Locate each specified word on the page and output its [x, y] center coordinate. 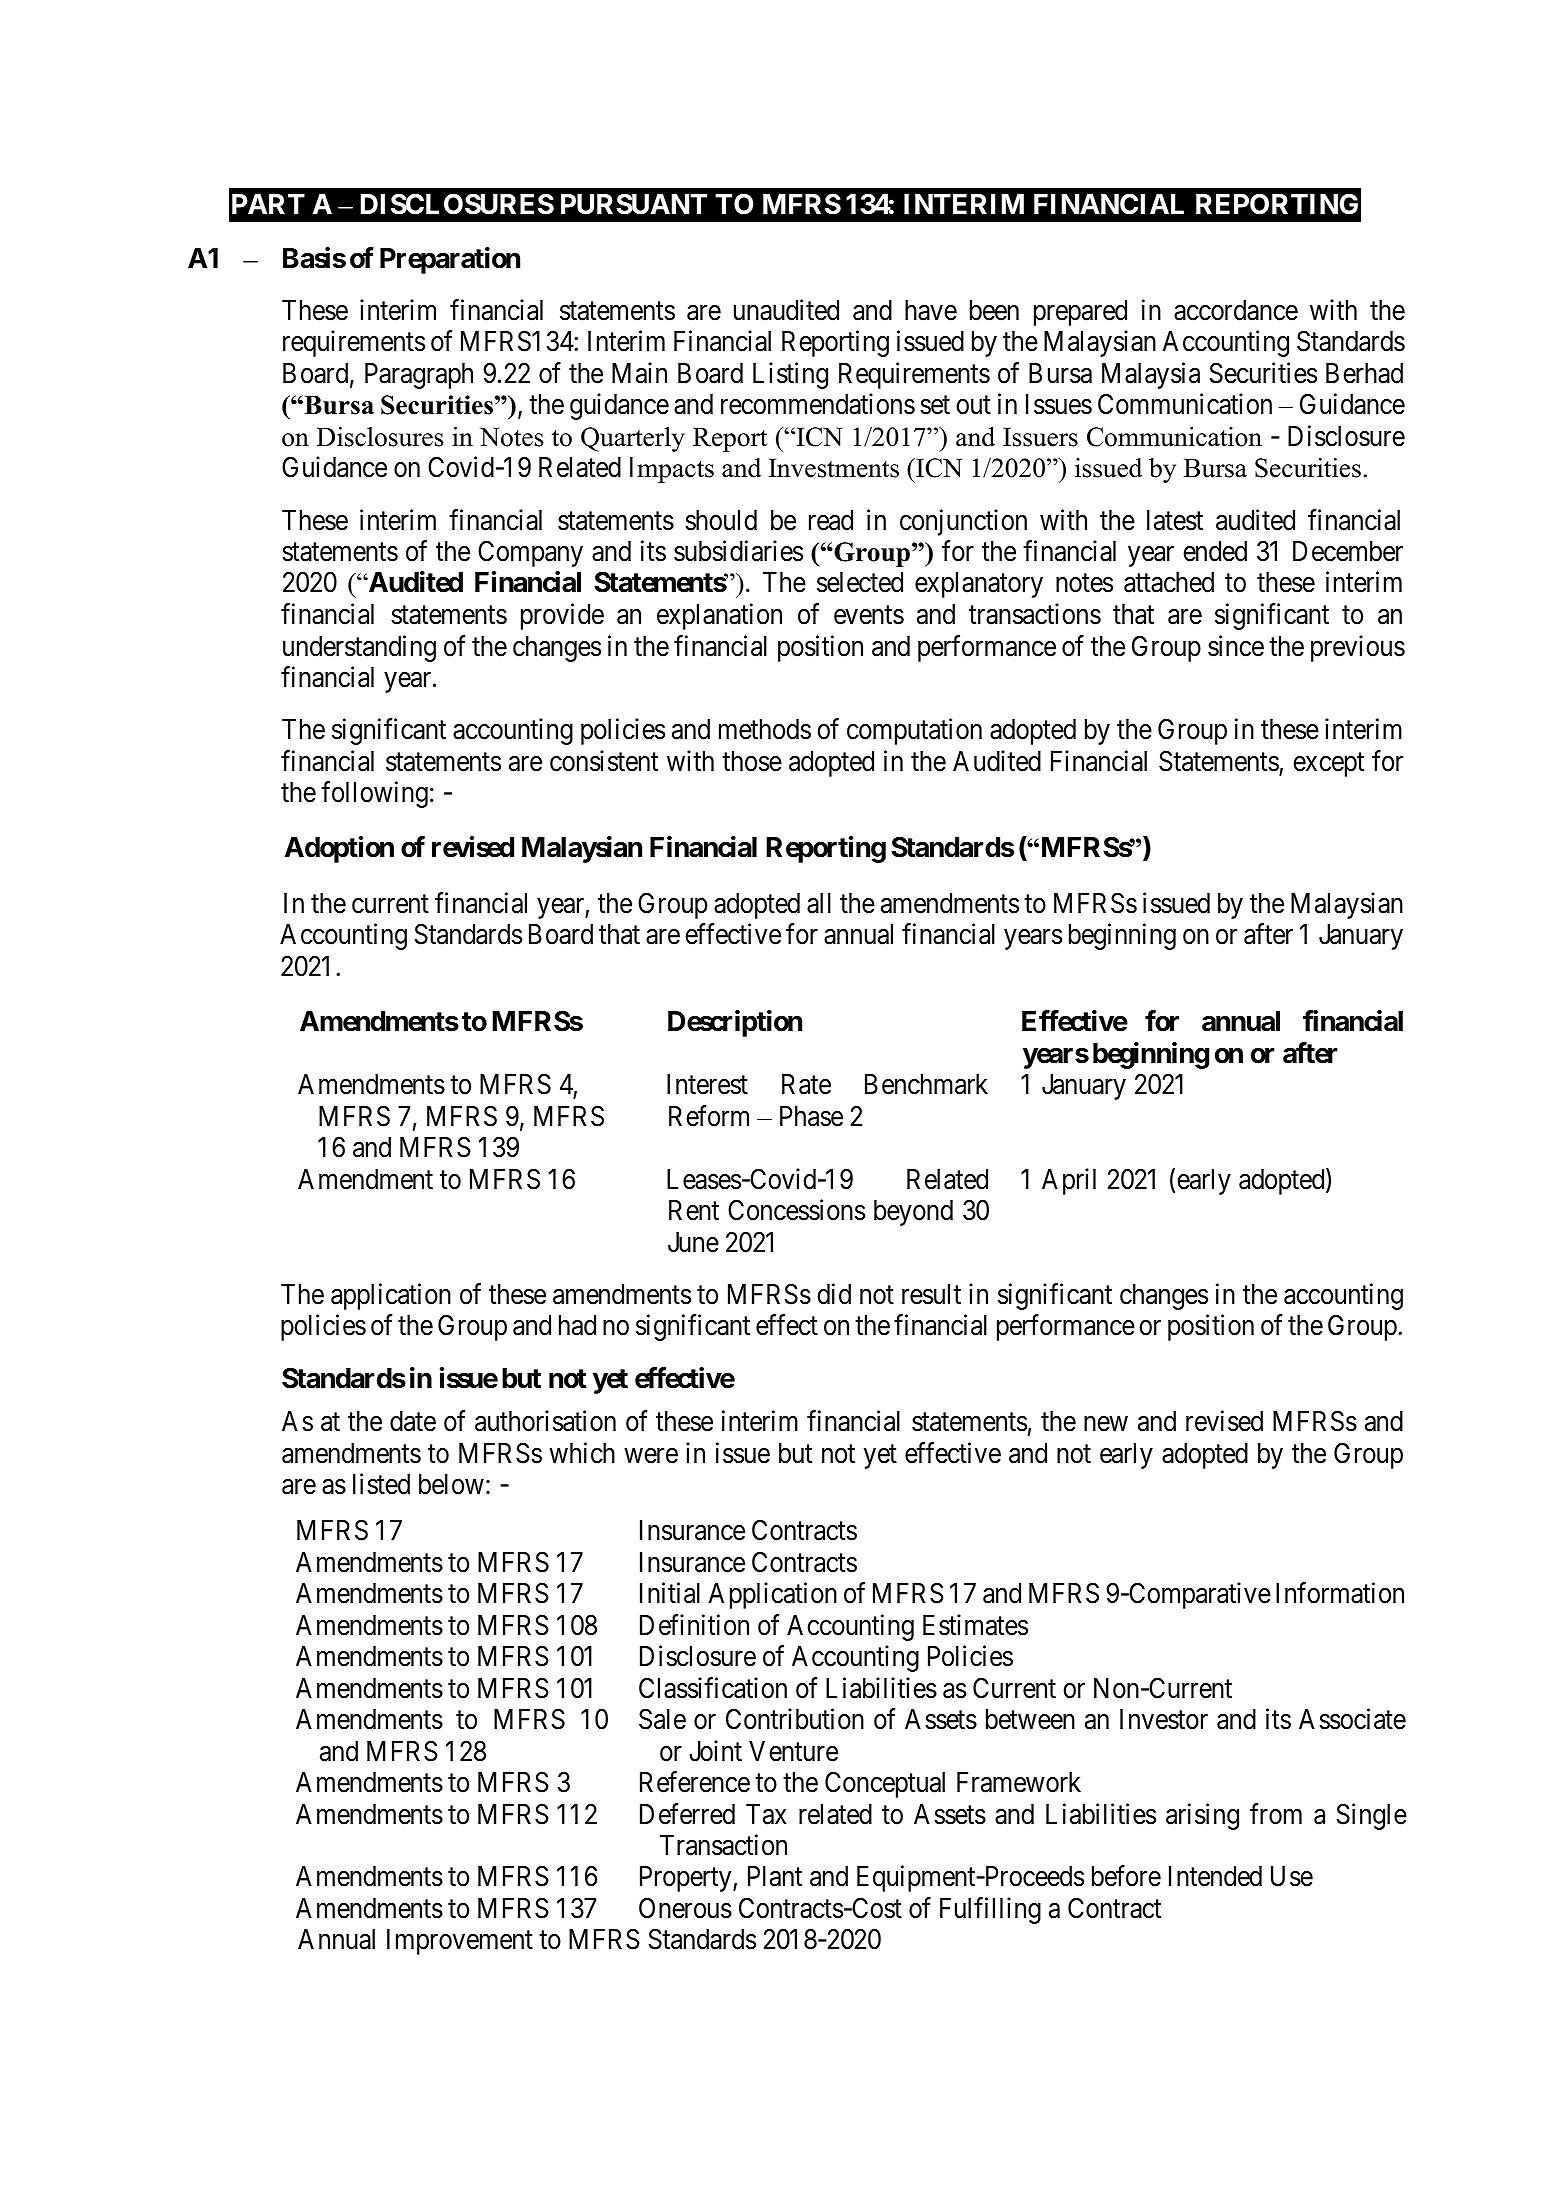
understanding [359, 648]
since [1236, 646]
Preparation [450, 260]
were [651, 1456]
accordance [1236, 310]
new [1106, 1424]
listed [381, 1484]
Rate [806, 1084]
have [931, 310]
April [1069, 1181]
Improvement [460, 1942]
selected [860, 582]
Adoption [339, 850]
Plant [775, 1876]
